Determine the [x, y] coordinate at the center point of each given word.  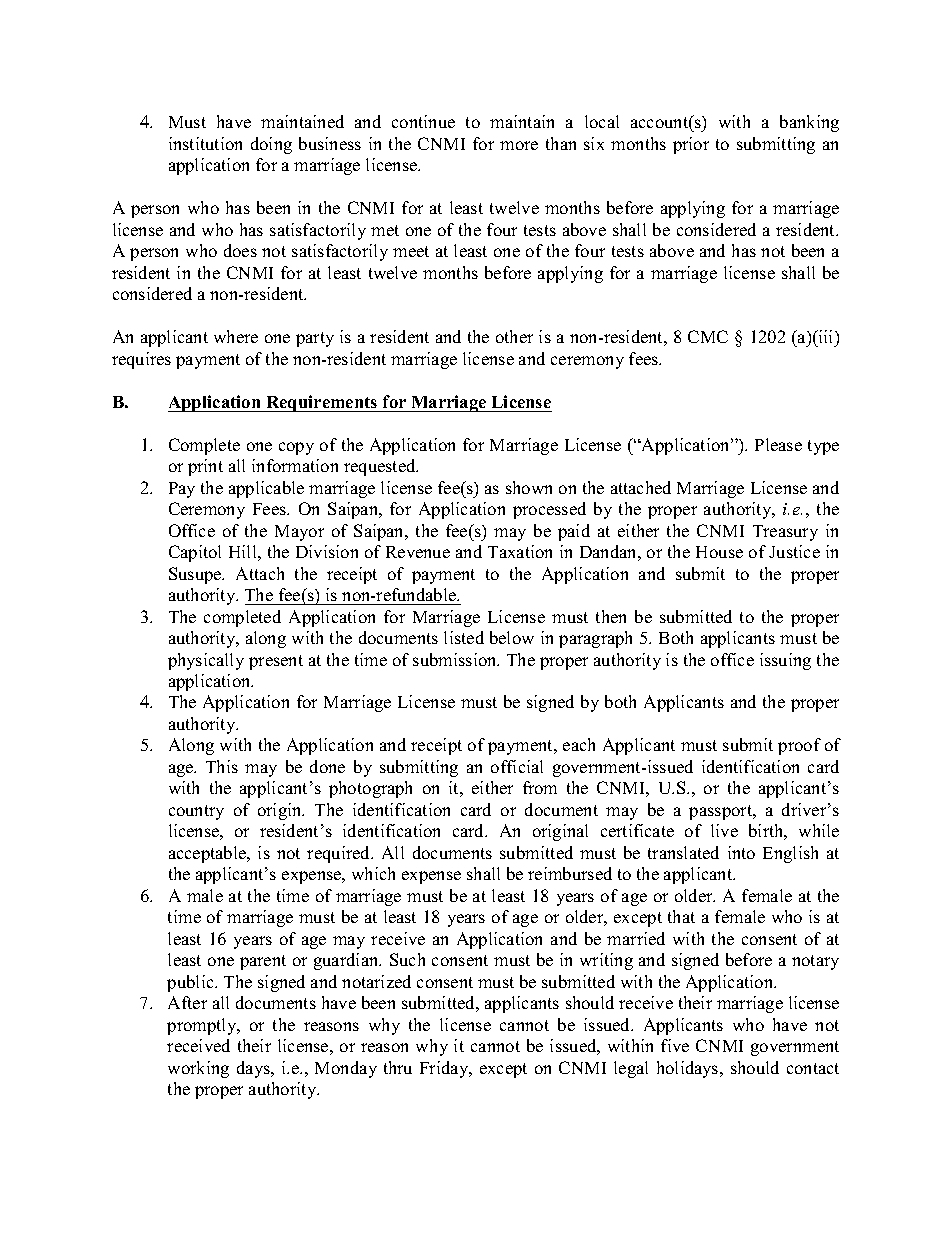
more [519, 145]
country [196, 812]
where [236, 336]
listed [464, 637]
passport [722, 812]
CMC [708, 336]
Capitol [195, 553]
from [540, 787]
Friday [445, 1069]
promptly [203, 1026]
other [514, 336]
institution [205, 143]
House [719, 552]
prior [691, 145]
